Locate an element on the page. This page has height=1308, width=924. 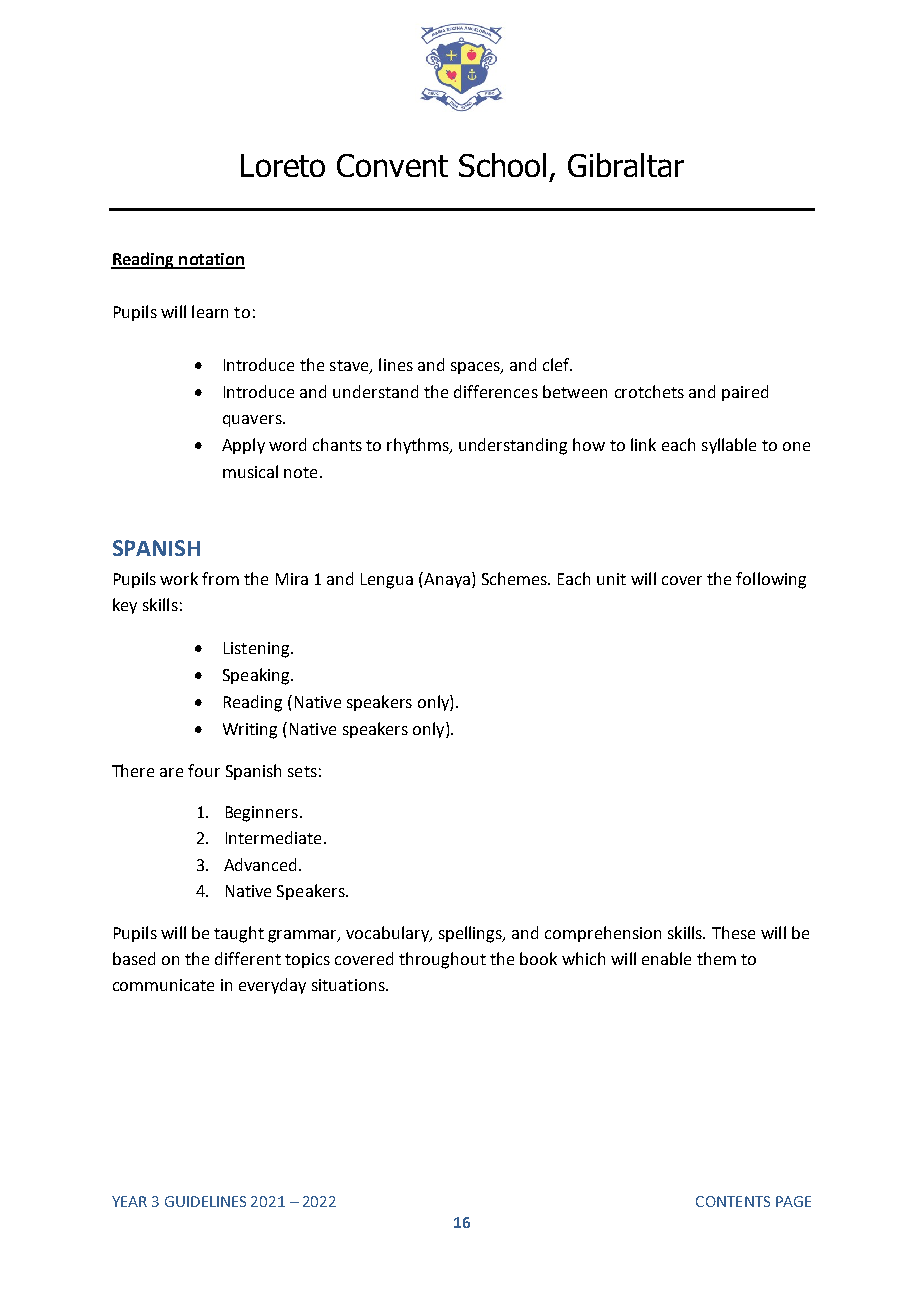
Anaya is located at coordinates (446, 580).
